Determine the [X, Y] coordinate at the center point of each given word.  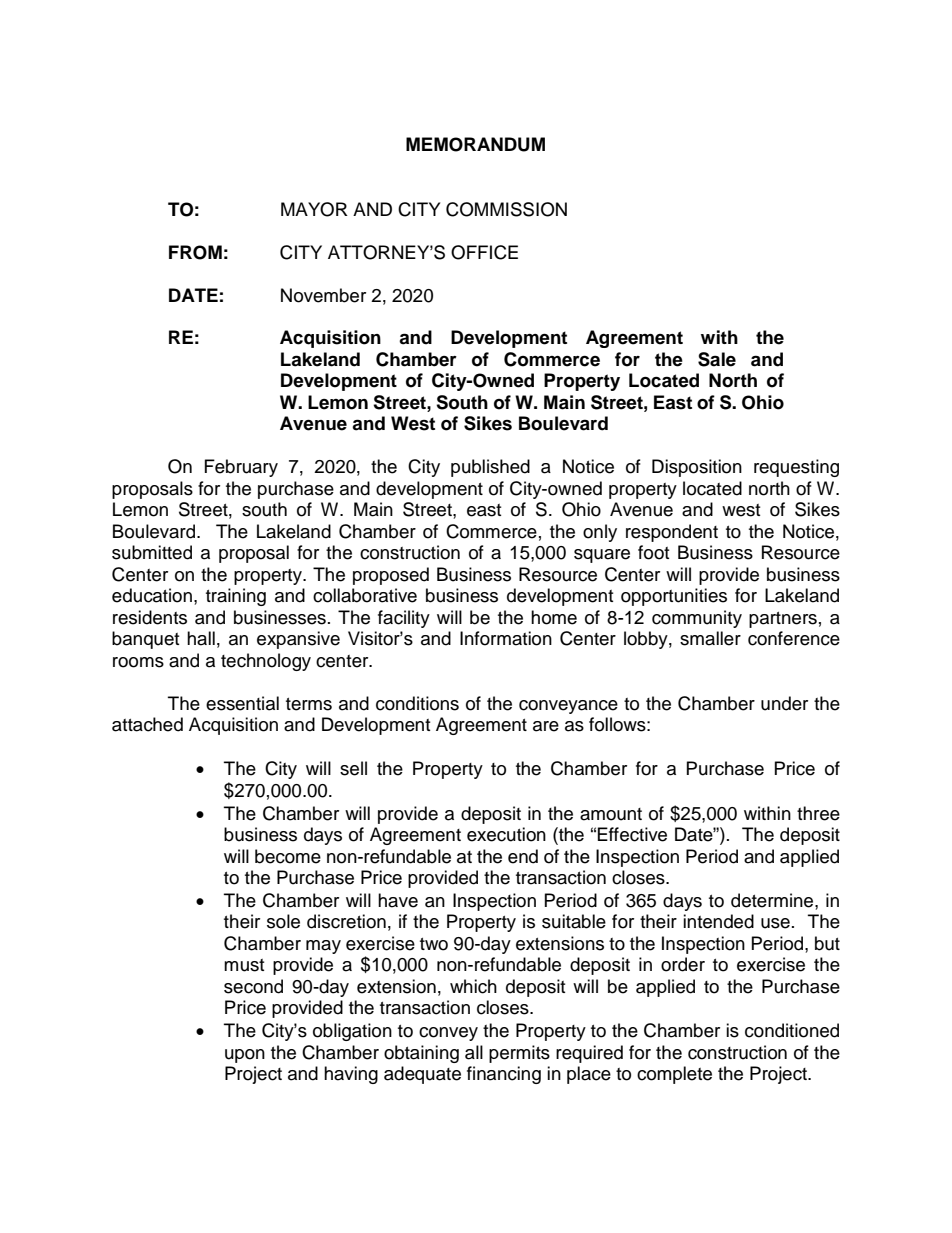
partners [783, 620]
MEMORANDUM [475, 144]
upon [245, 1056]
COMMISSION [506, 209]
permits [519, 1054]
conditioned [792, 1030]
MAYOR [314, 209]
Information [506, 638]
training [236, 597]
